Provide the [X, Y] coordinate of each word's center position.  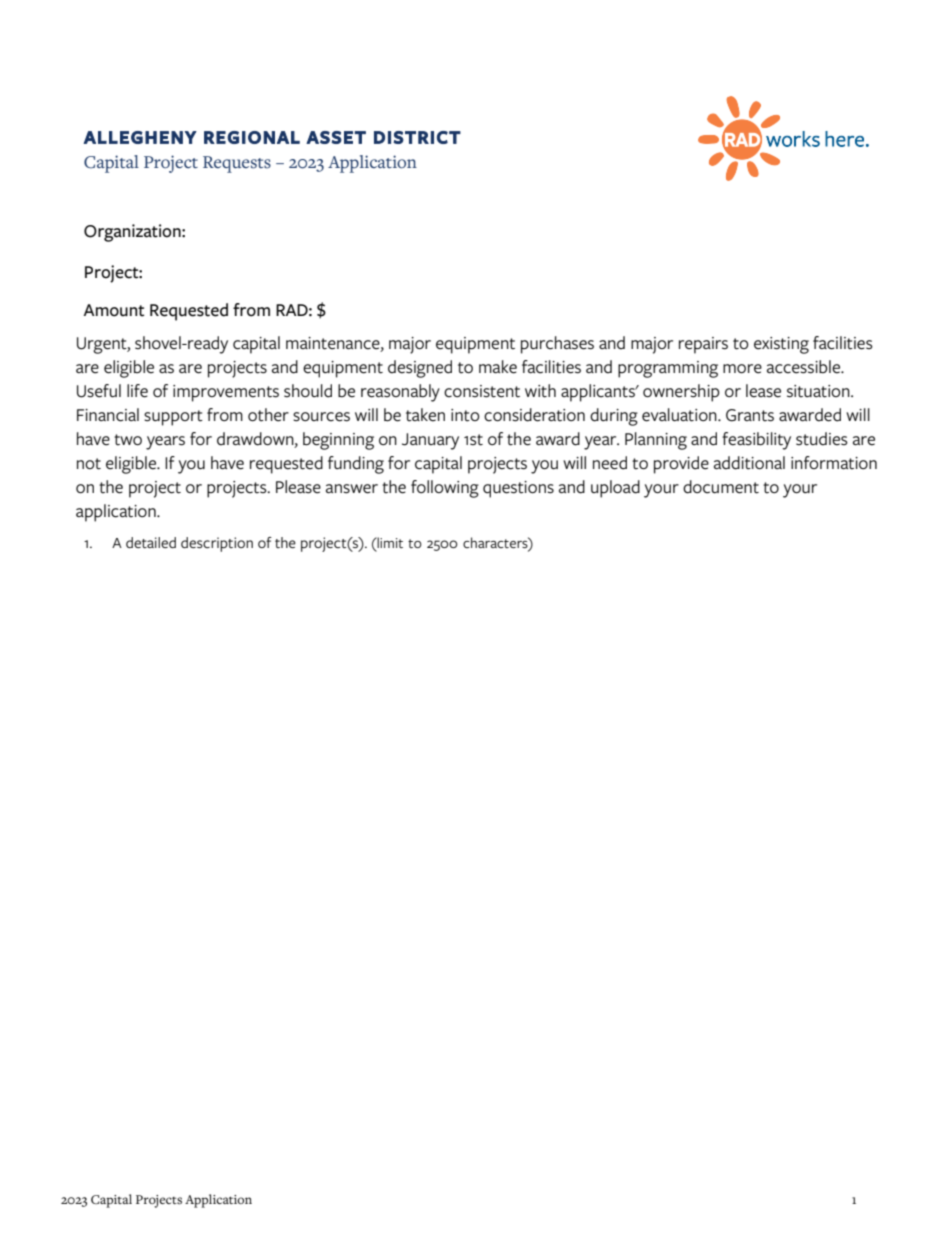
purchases [557, 345]
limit [389, 542]
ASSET [336, 137]
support [173, 418]
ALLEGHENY [140, 137]
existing [781, 345]
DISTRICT [417, 137]
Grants [750, 415]
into [465, 415]
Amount [114, 310]
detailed [151, 542]
